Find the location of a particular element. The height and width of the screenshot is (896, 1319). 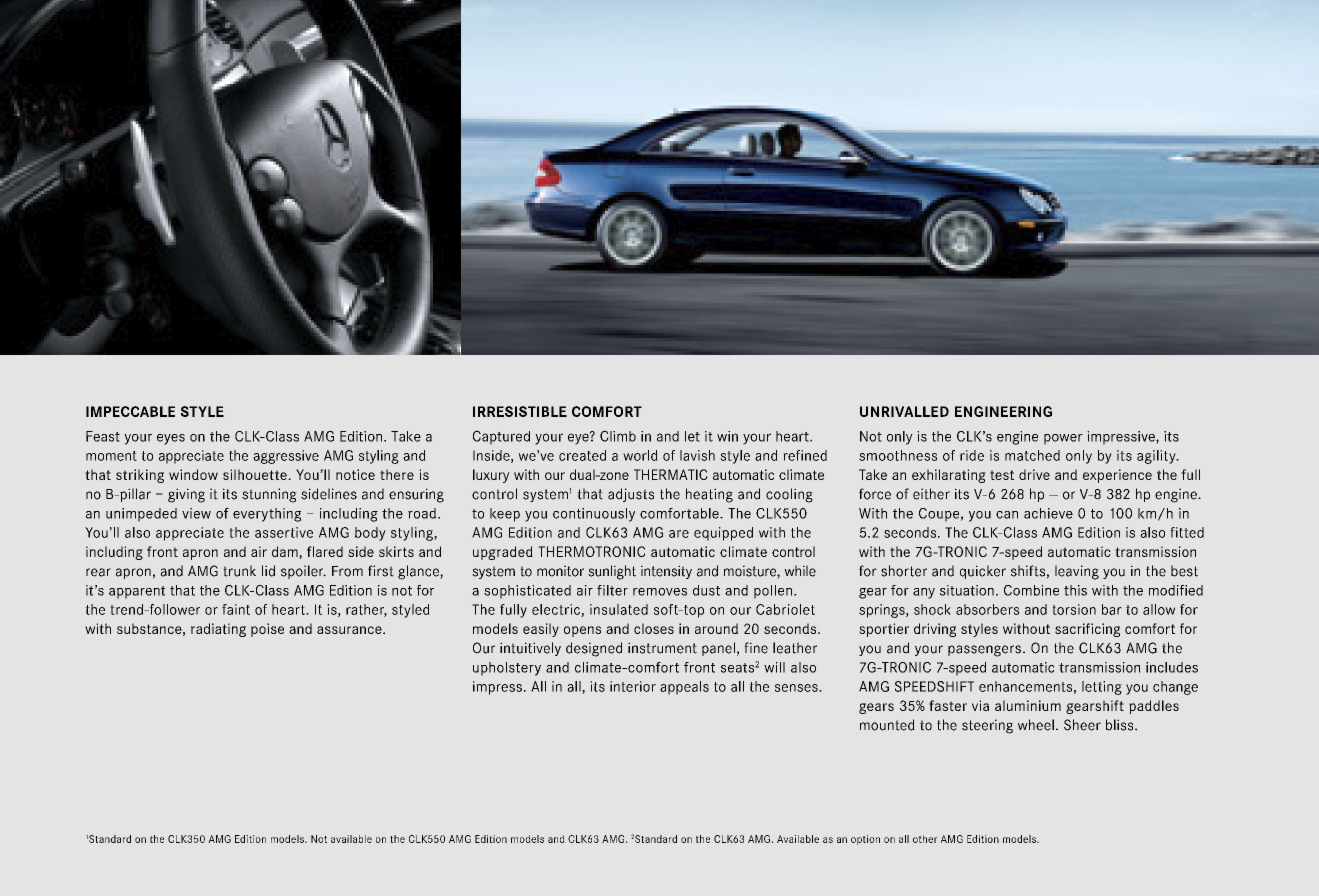

interior is located at coordinates (633, 686).
